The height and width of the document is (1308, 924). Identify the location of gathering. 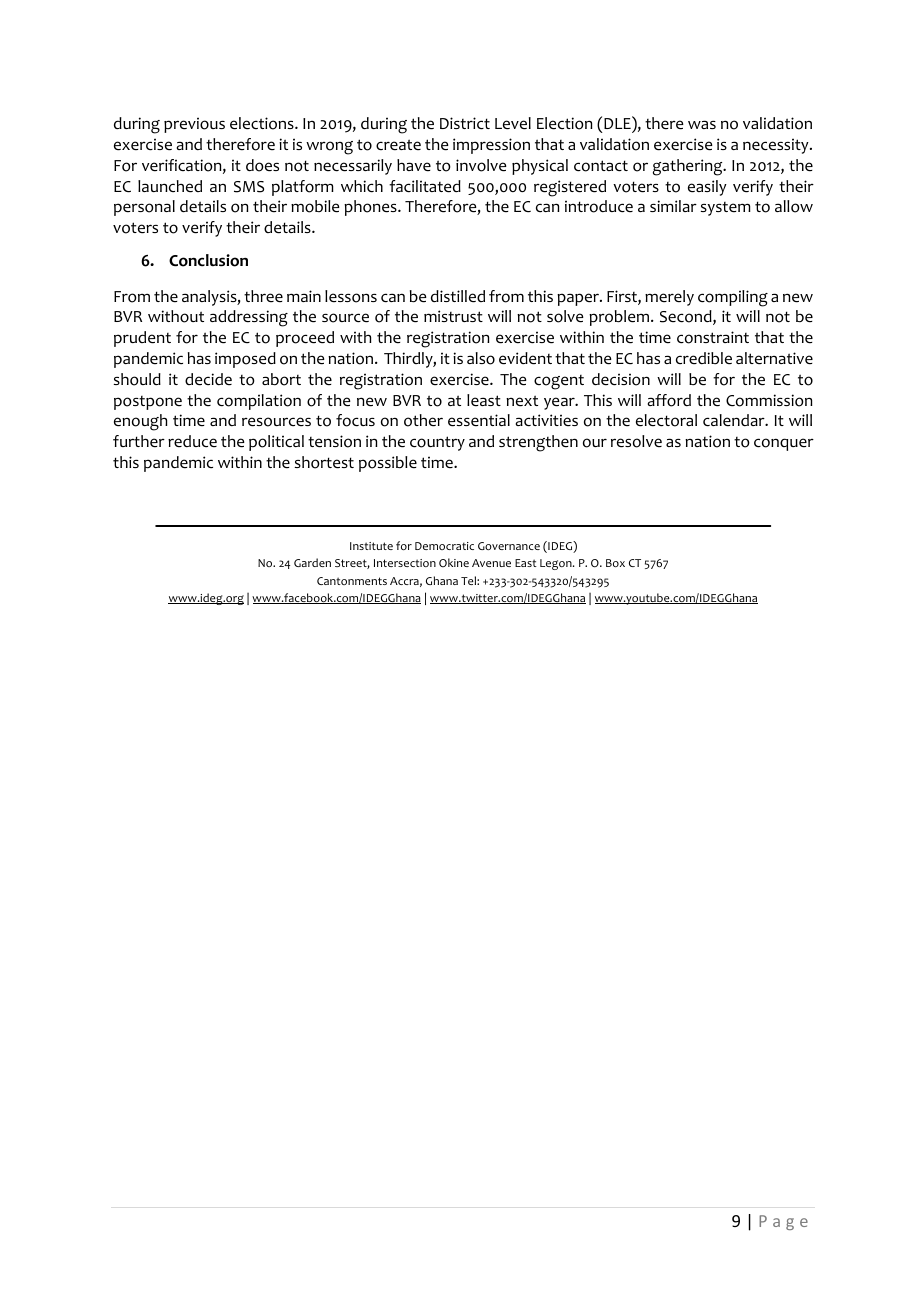
(689, 167).
